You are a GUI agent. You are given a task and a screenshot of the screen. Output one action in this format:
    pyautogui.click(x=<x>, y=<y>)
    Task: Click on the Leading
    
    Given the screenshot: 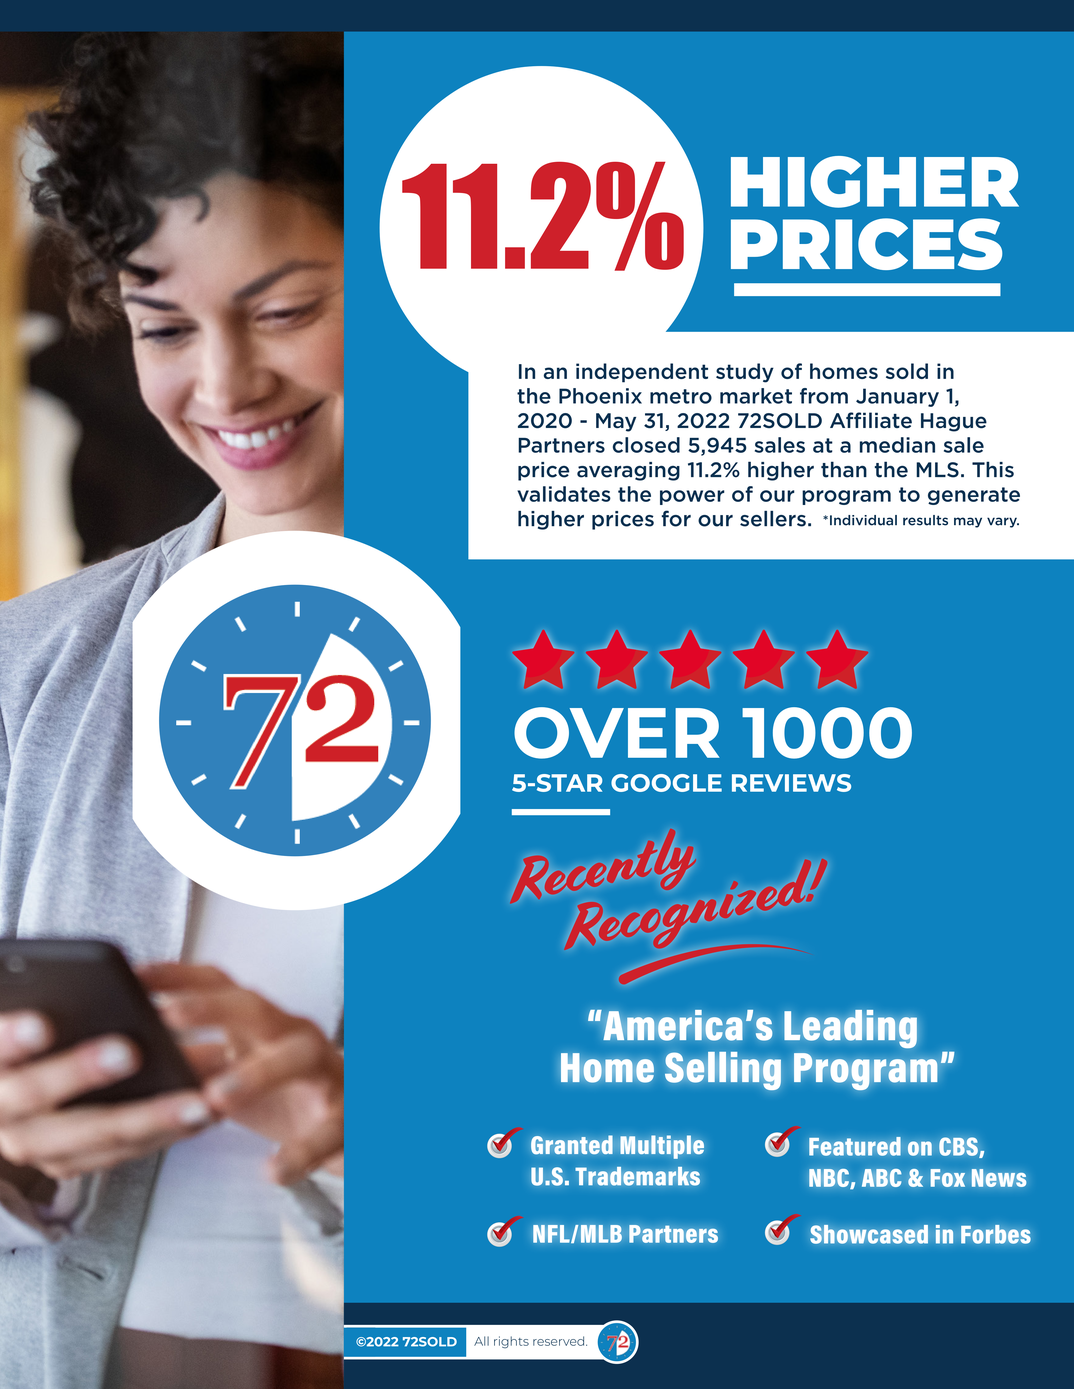 What is the action you would take?
    pyautogui.click(x=850, y=1029)
